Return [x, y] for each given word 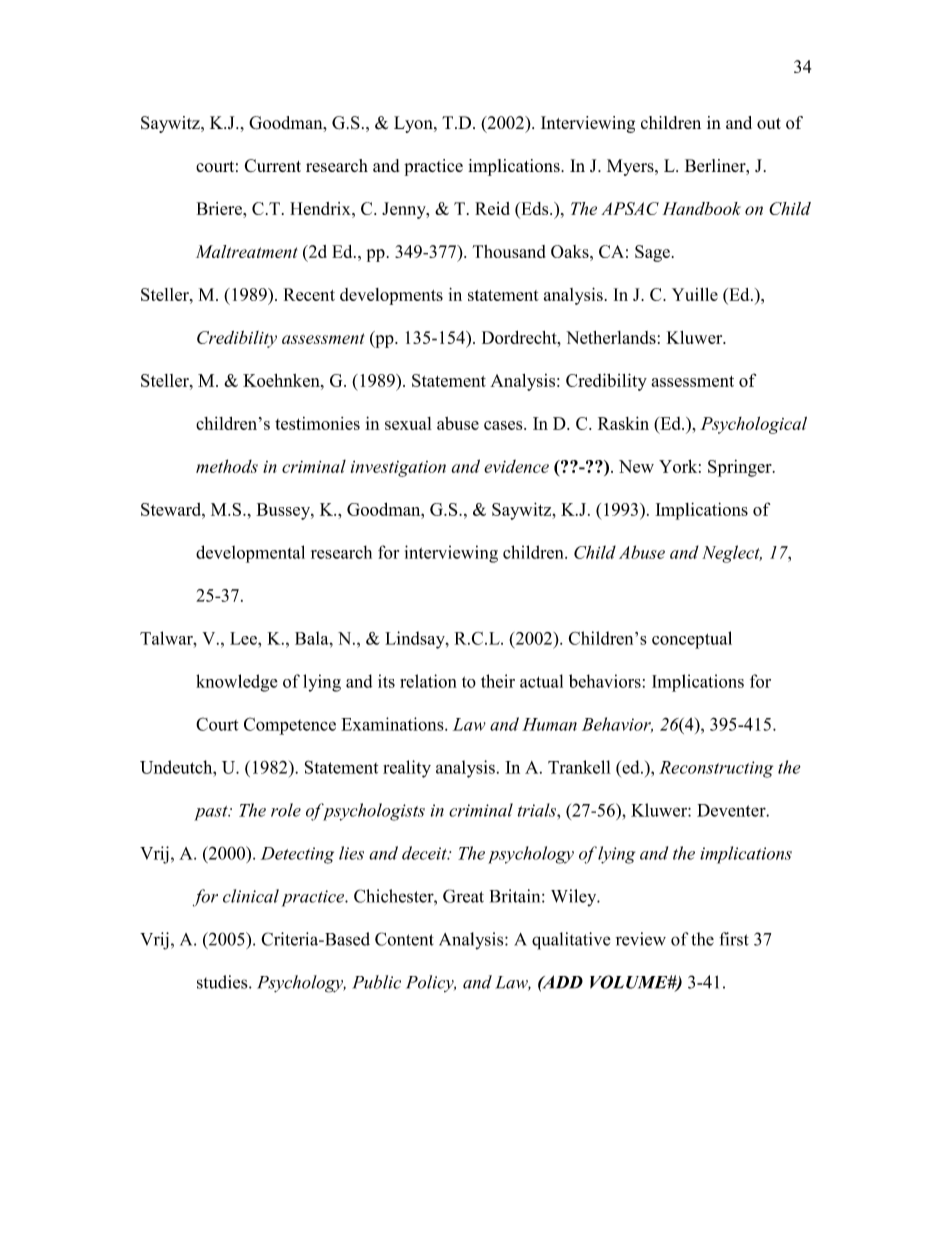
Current [273, 165]
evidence [516, 466]
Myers [631, 167]
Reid [492, 208]
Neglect [732, 554]
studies [223, 982]
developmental [250, 554]
